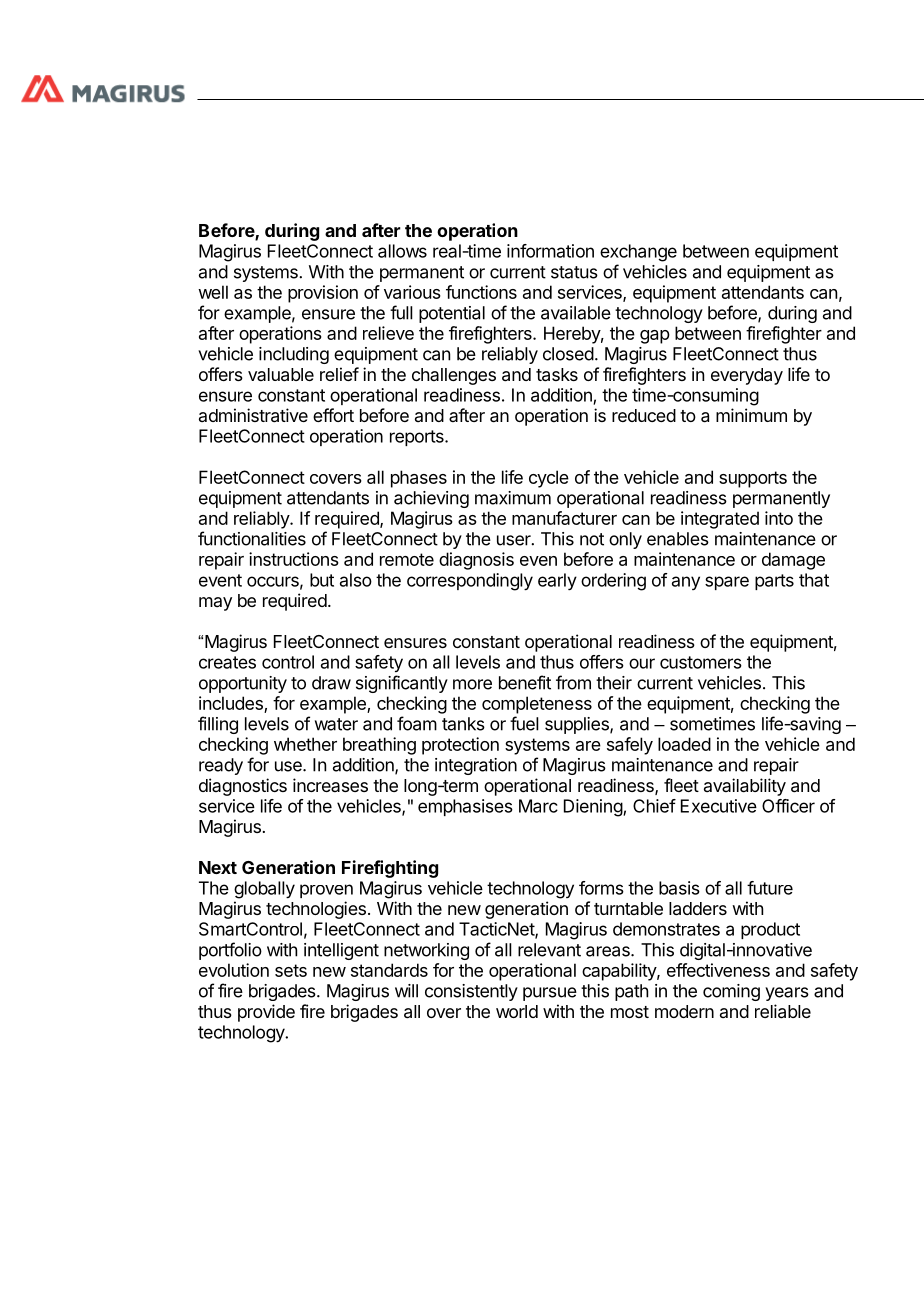 This document has height=1308, width=924. I want to click on functions, so click(481, 292).
